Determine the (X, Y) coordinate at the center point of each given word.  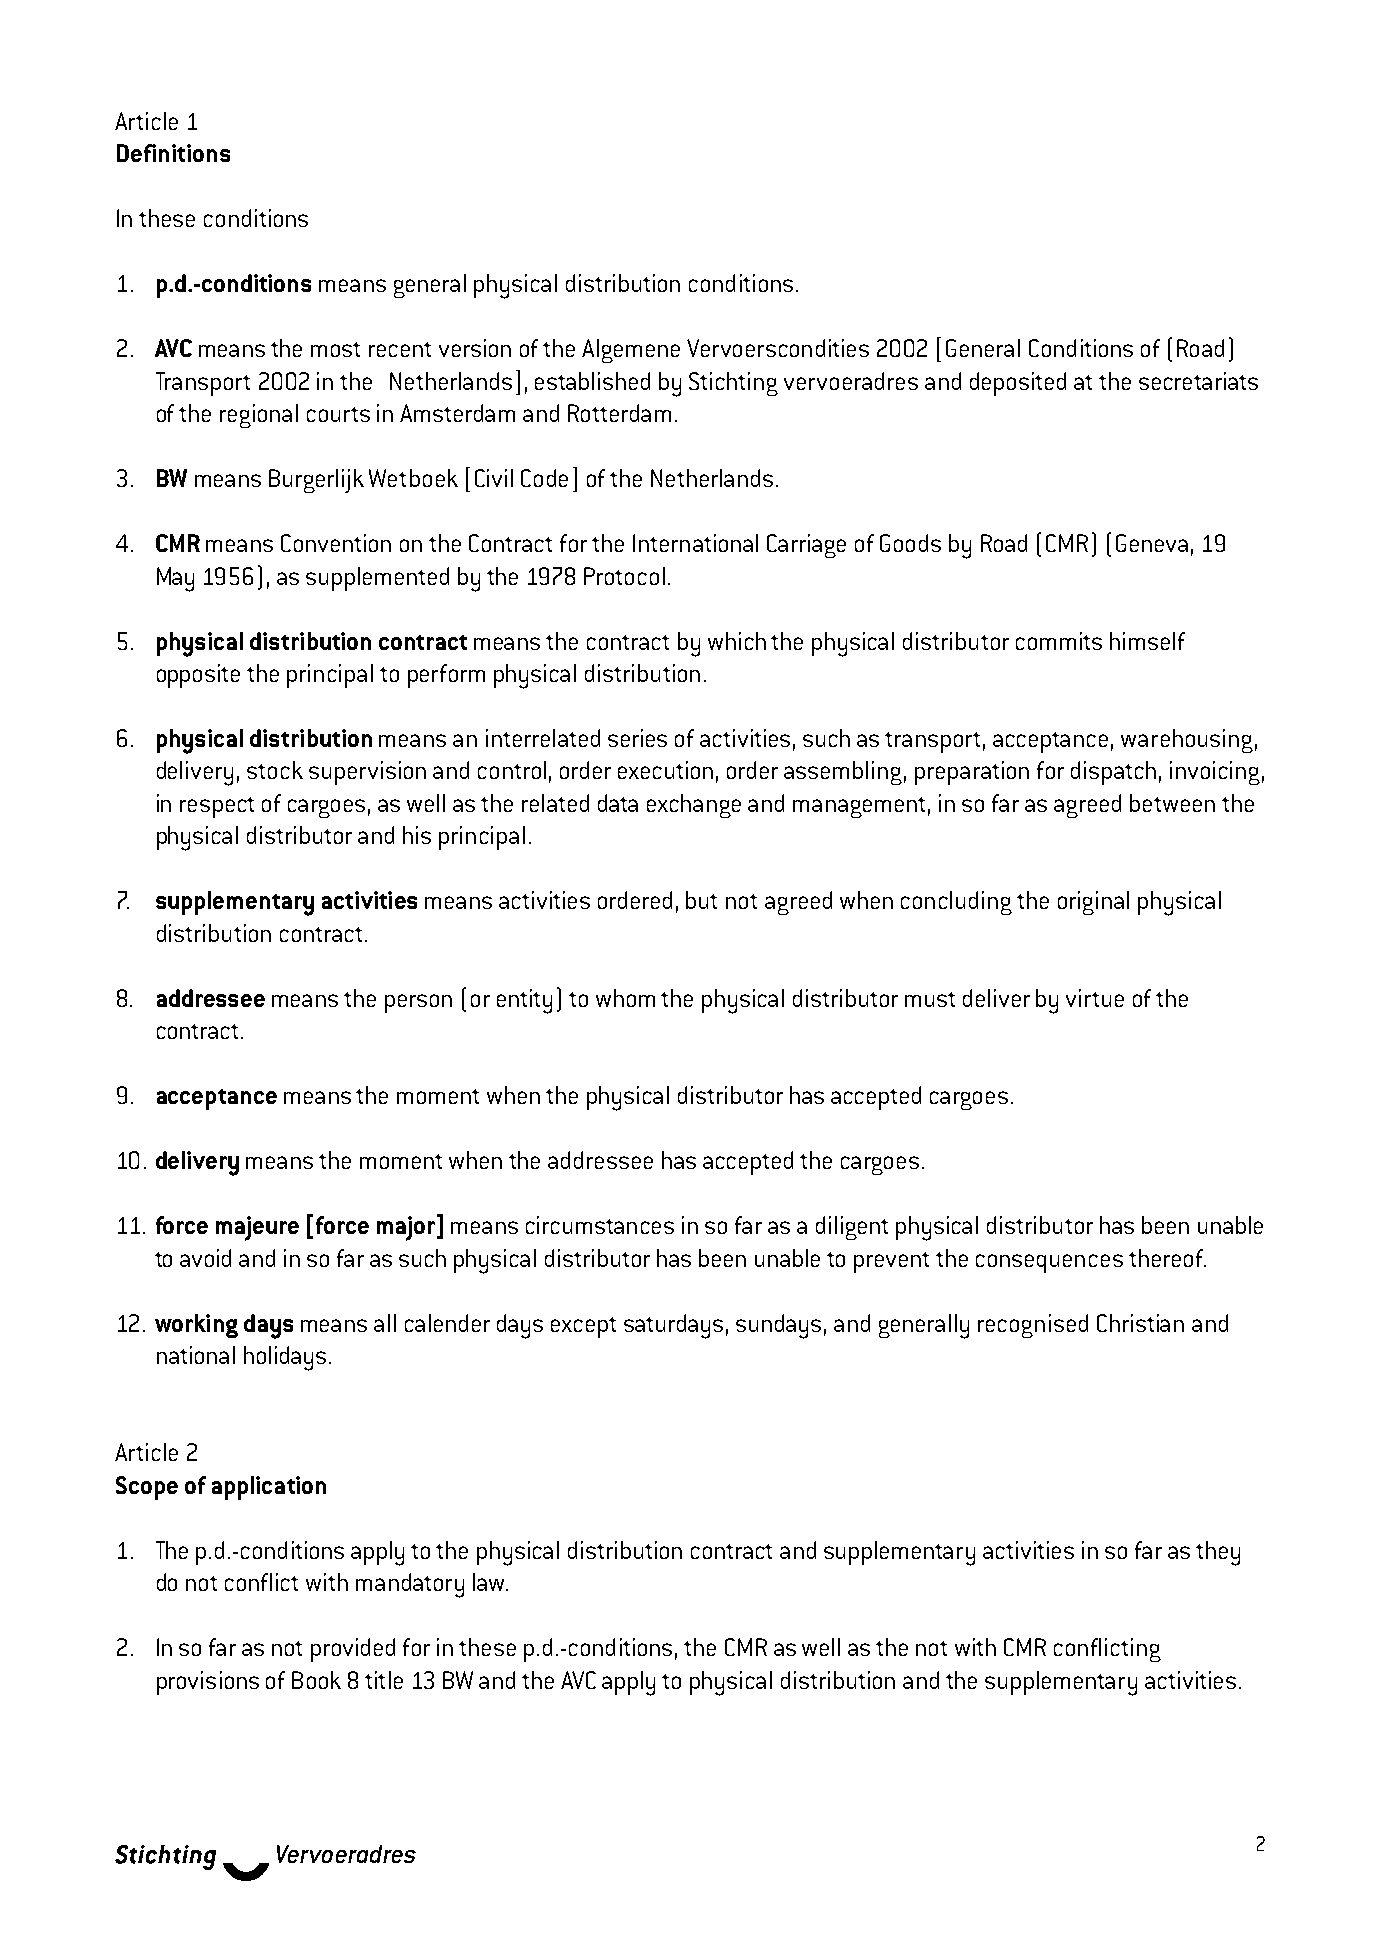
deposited (1018, 384)
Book (316, 1680)
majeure (257, 1228)
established (592, 381)
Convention (336, 543)
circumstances (600, 1225)
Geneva (1152, 543)
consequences (1049, 1263)
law (490, 1582)
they (1218, 1553)
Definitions (173, 153)
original (1093, 903)
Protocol (624, 576)
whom (625, 998)
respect (217, 807)
